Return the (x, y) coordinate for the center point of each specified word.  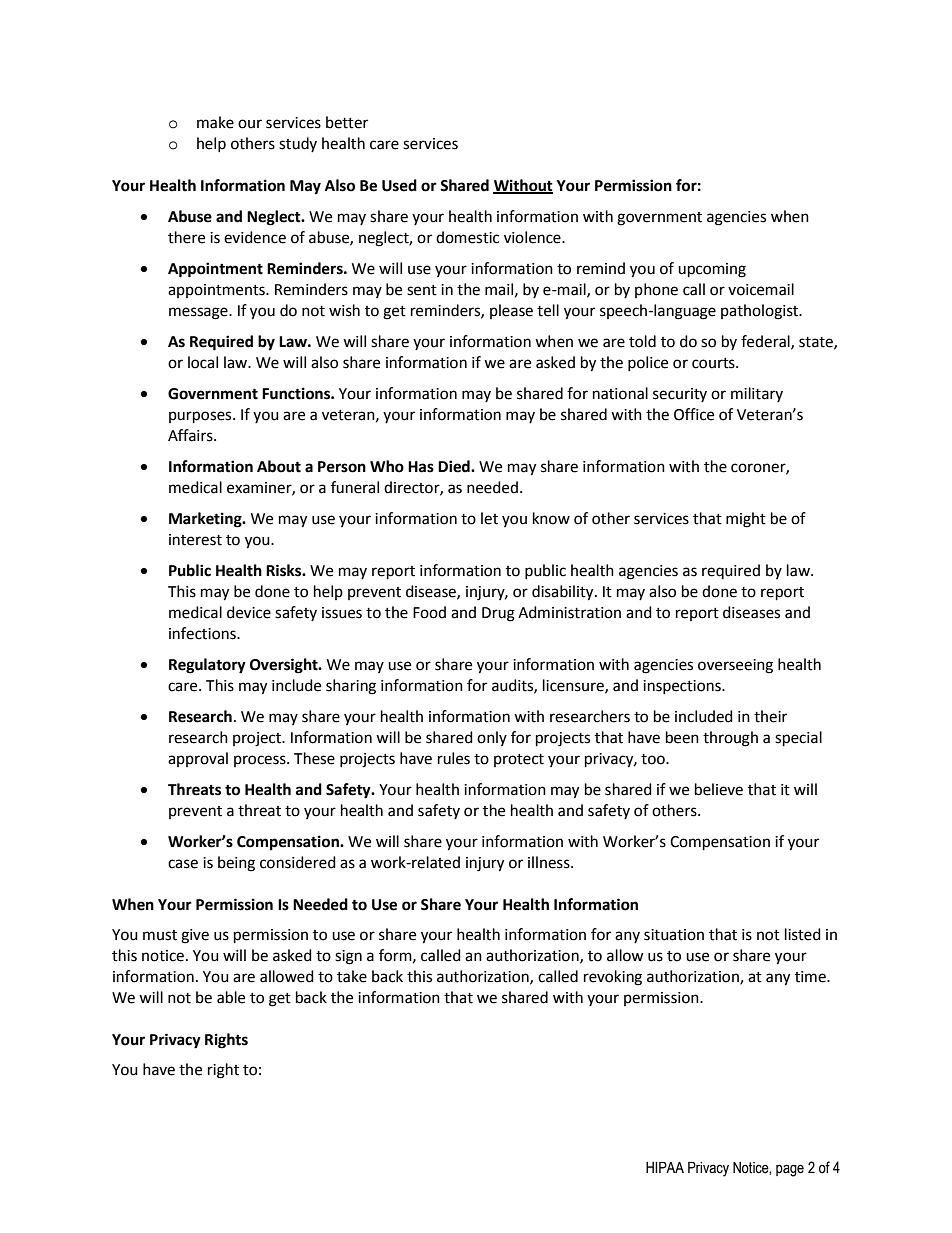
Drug (498, 614)
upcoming (712, 270)
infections (203, 633)
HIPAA (665, 1167)
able (231, 997)
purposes (201, 417)
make (215, 122)
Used (399, 185)
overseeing (735, 666)
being (236, 864)
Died (455, 466)
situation (674, 935)
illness (550, 862)
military (757, 394)
